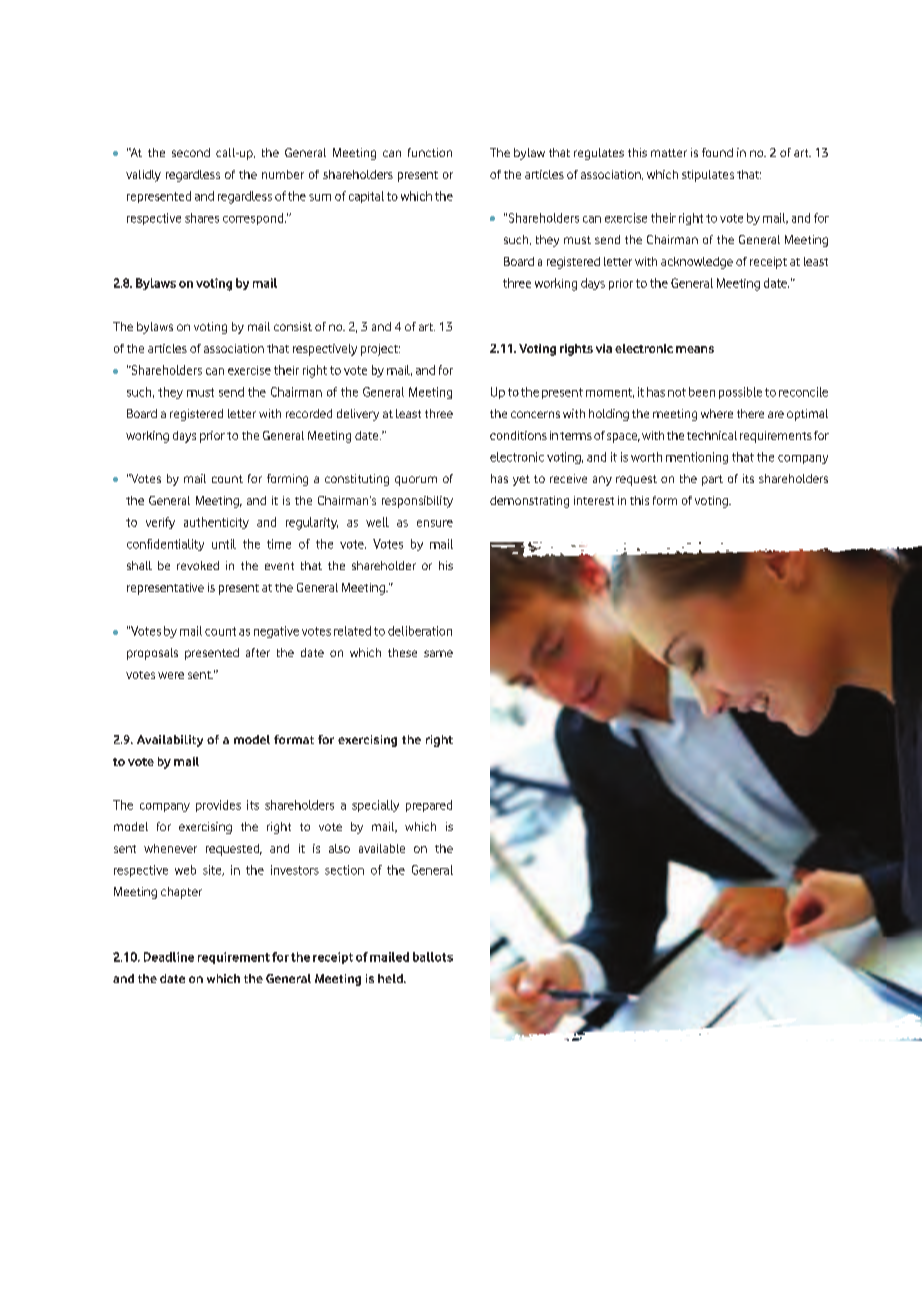 This image has height=1308, width=924. What do you see at coordinates (712, 480) in the image?
I see `part` at bounding box center [712, 480].
